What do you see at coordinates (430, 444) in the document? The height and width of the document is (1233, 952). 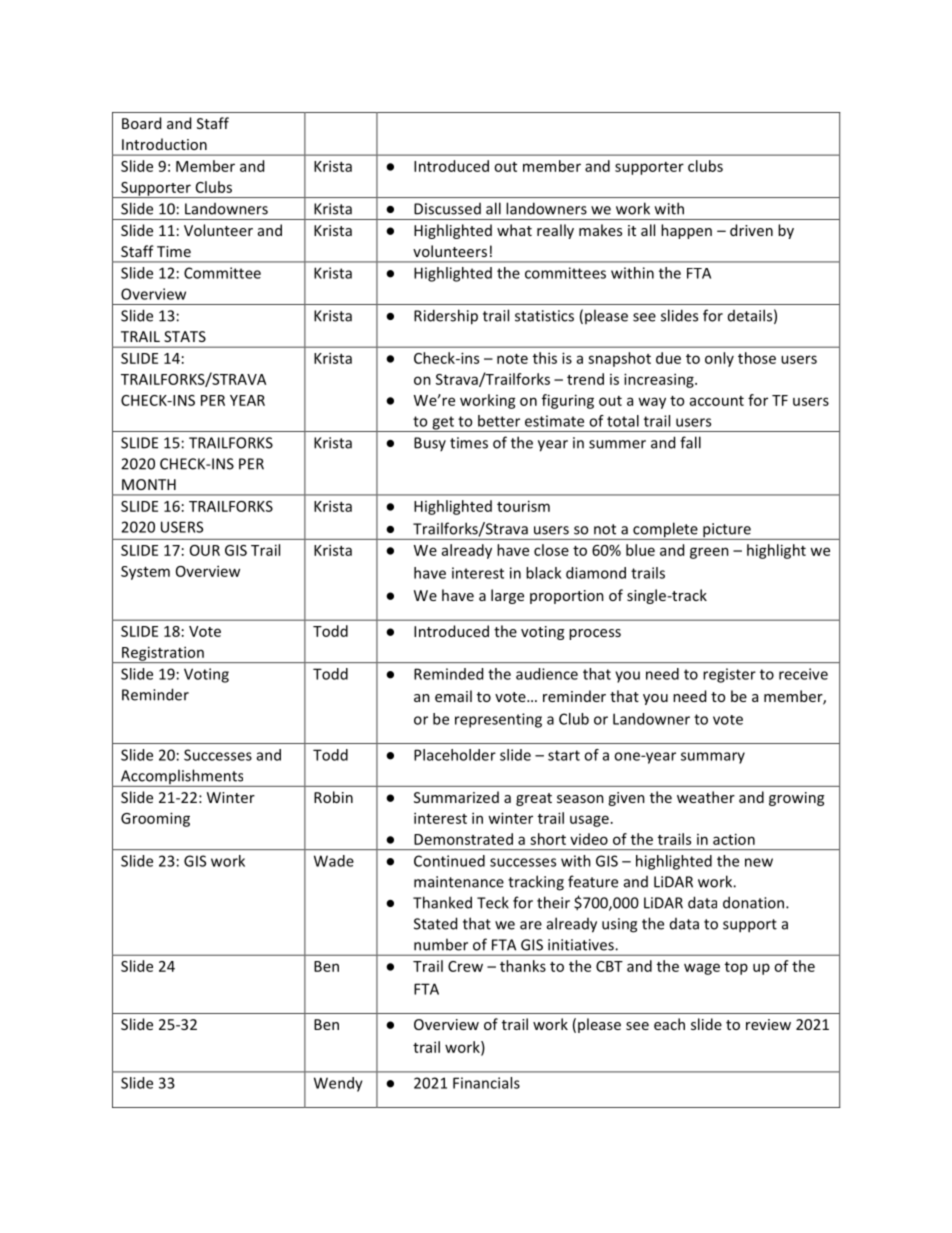 I see `Busy` at bounding box center [430, 444].
